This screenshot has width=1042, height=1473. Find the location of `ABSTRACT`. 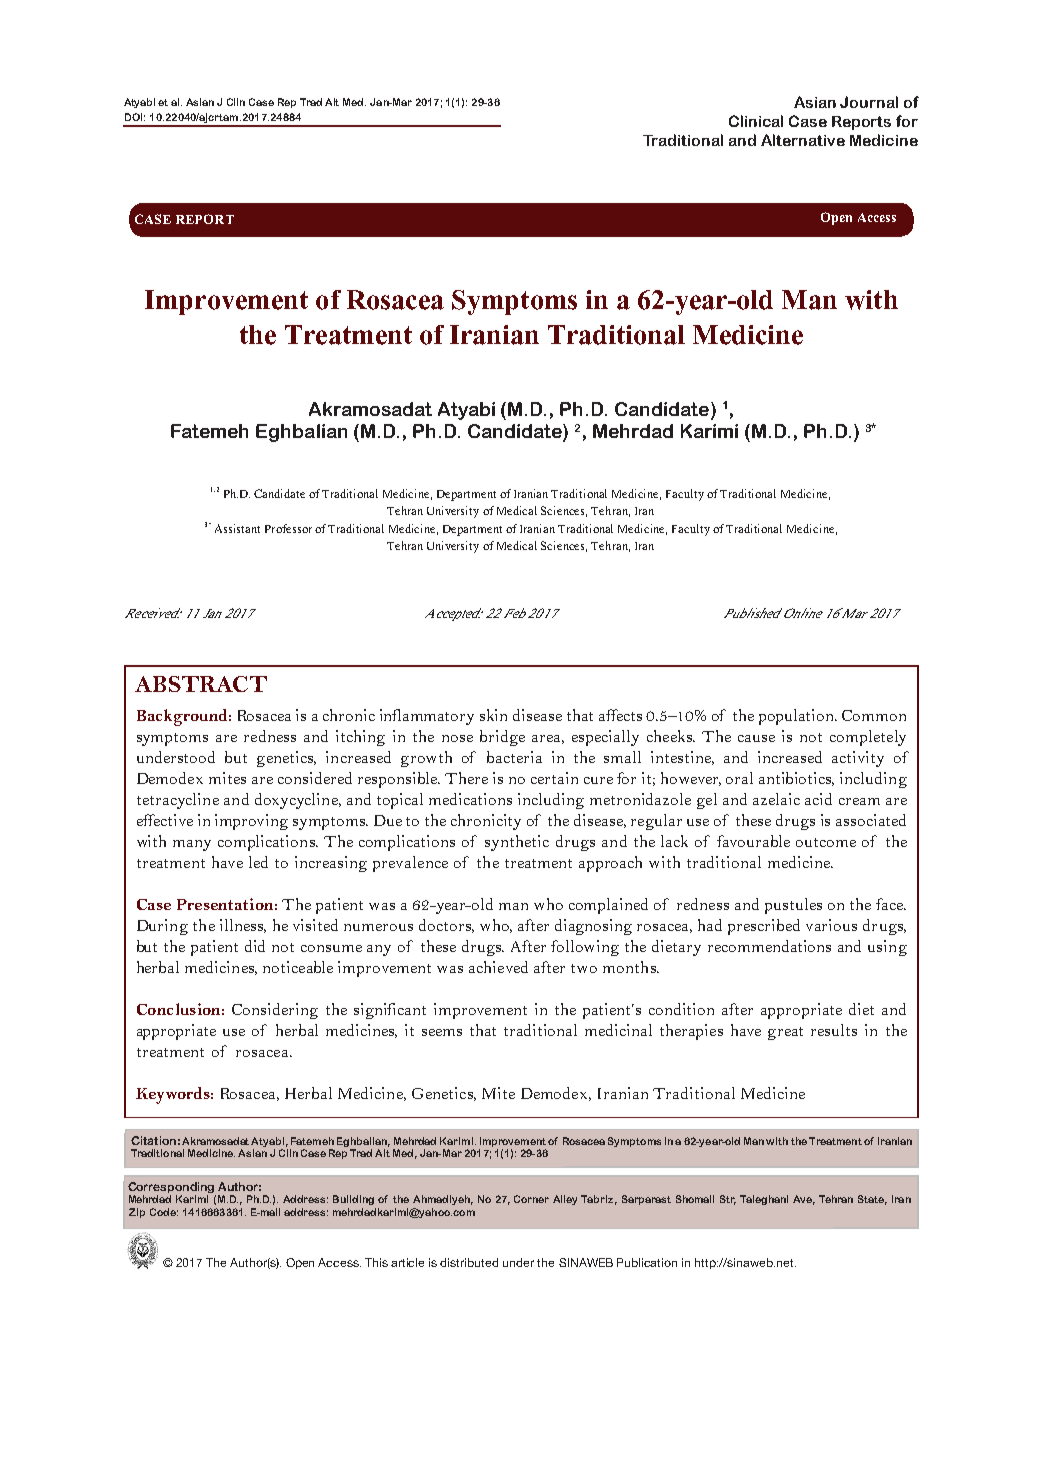

ABSTRACT is located at coordinates (201, 684).
